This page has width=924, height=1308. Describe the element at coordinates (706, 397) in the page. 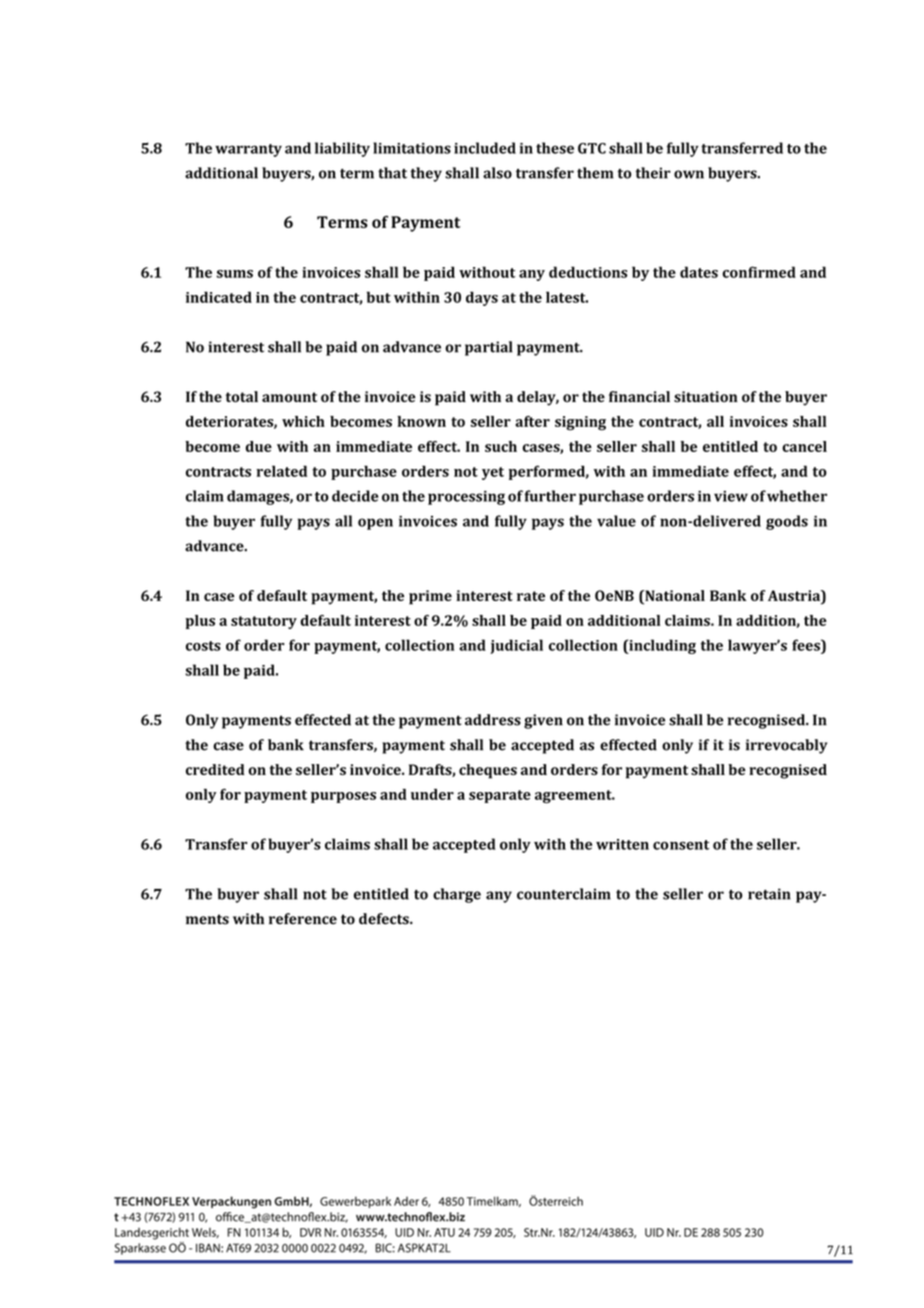

I see `situation` at that location.
